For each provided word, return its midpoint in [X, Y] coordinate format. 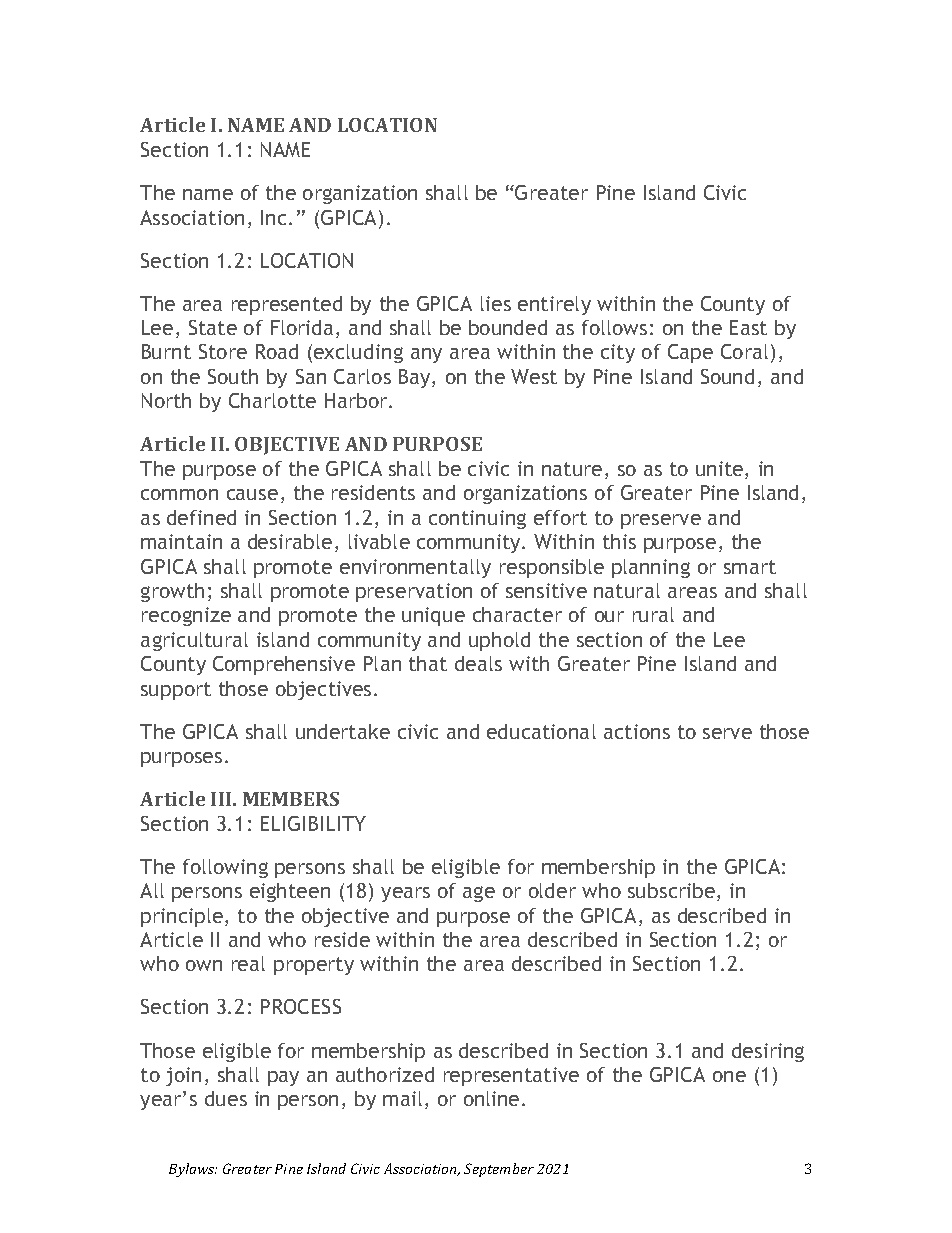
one [729, 1076]
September [499, 1170]
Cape [690, 353]
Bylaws [193, 1170]
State [213, 327]
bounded [508, 327]
